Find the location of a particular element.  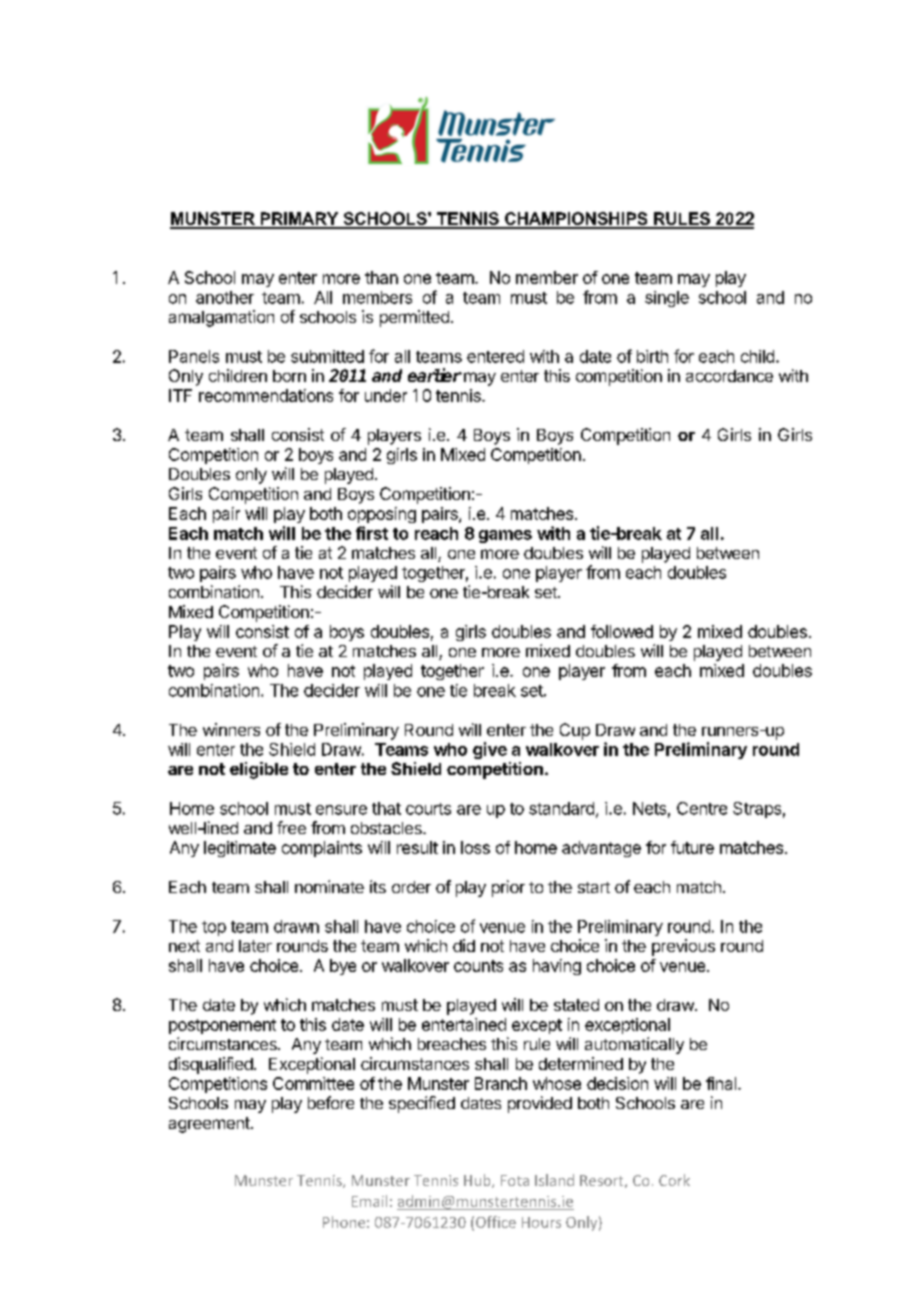

winners is located at coordinates (231, 729).
